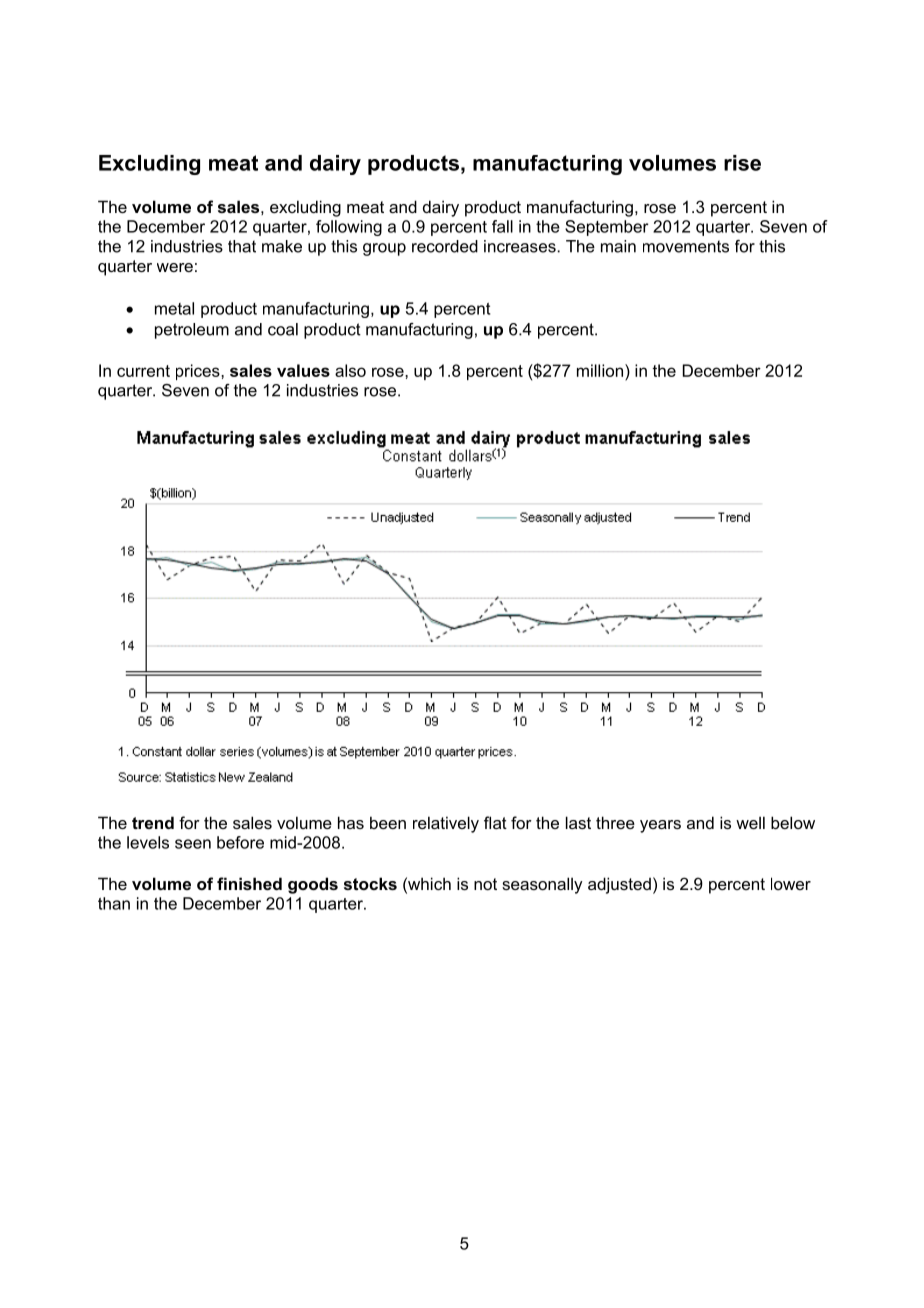  What do you see at coordinates (199, 372) in the screenshot?
I see `prices` at bounding box center [199, 372].
